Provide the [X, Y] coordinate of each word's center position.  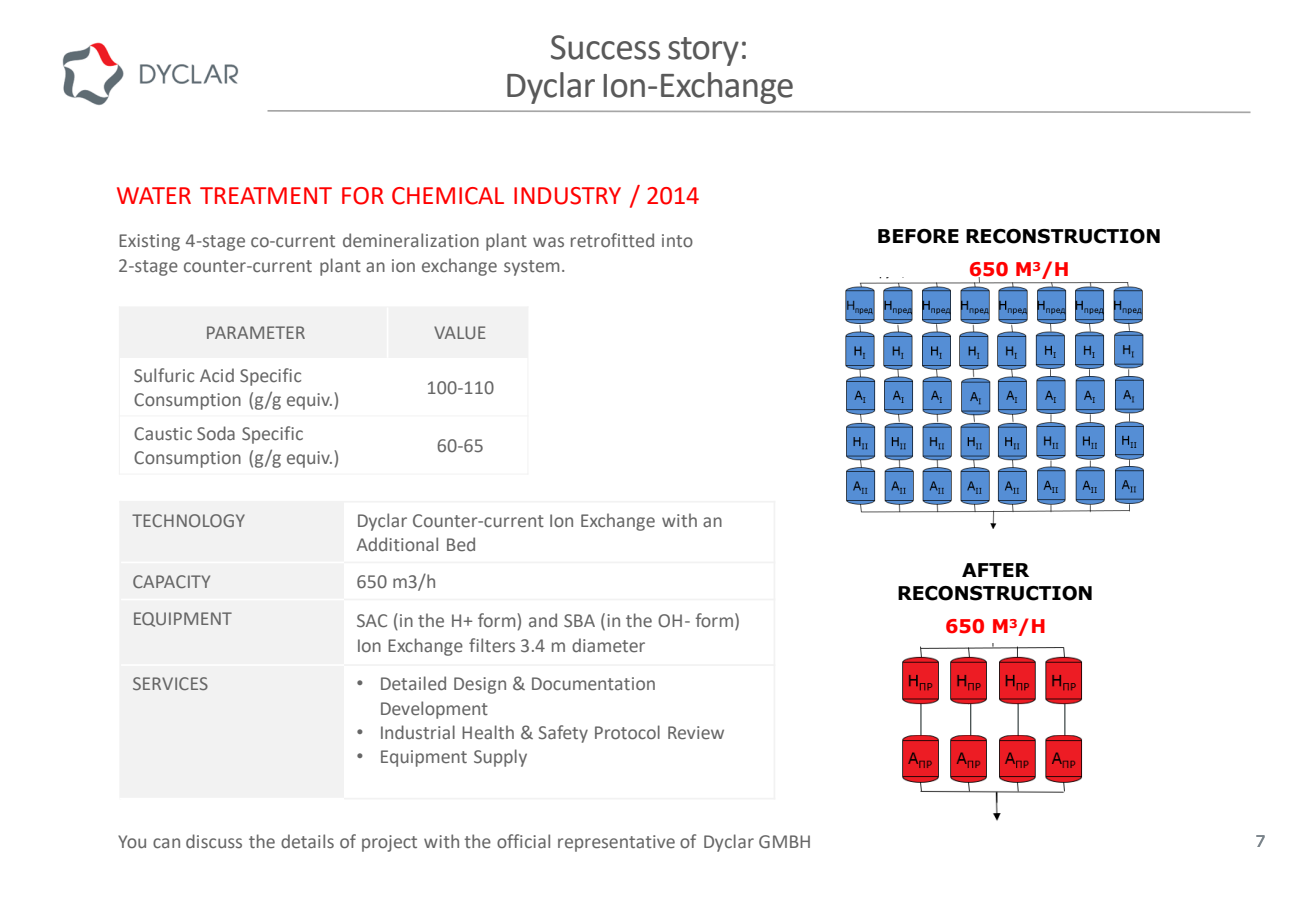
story [703, 51]
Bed [461, 544]
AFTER [995, 570]
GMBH [784, 842]
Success [605, 47]
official [523, 841]
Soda [216, 433]
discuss [214, 841]
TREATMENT [266, 195]
